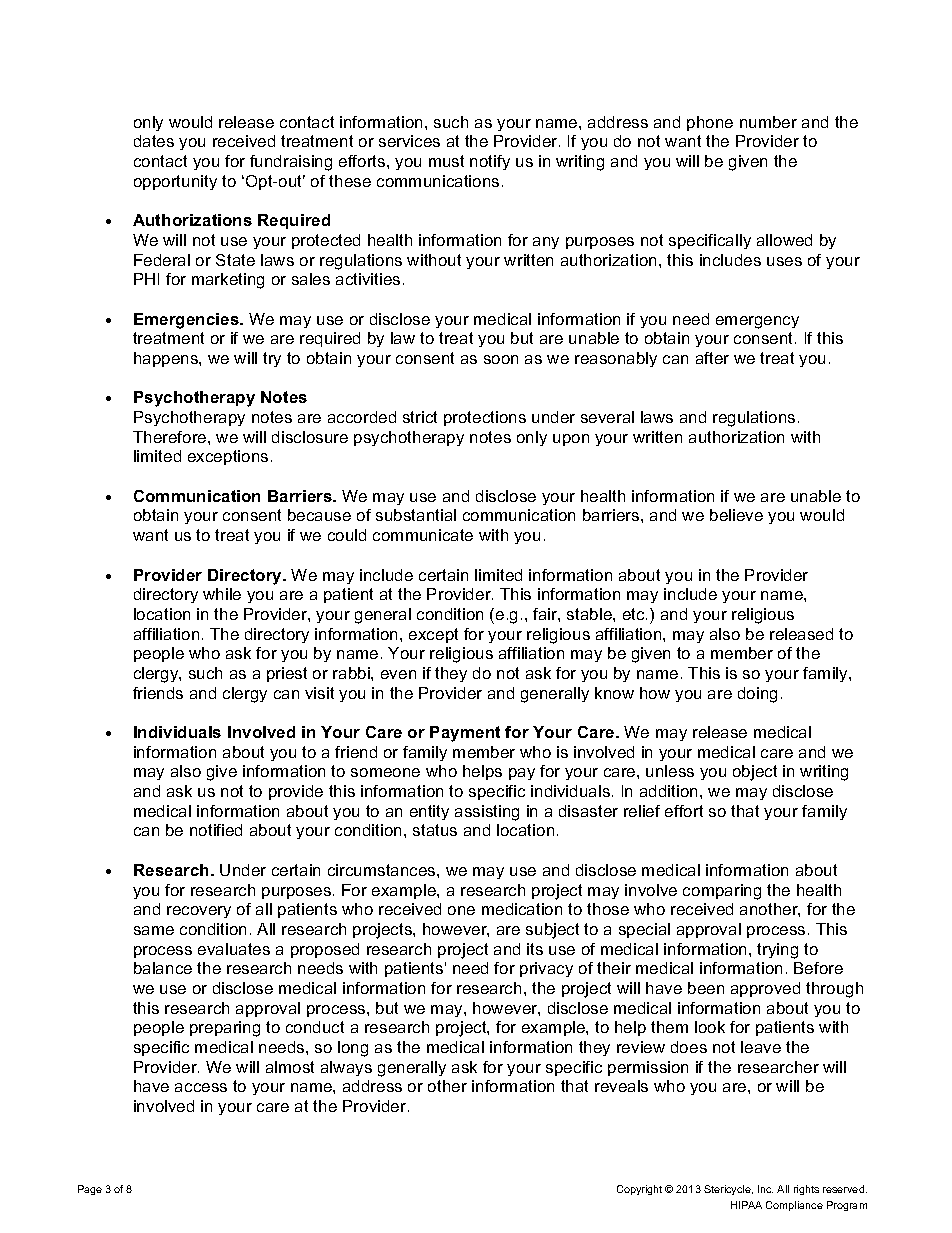  Describe the element at coordinates (435, 830) in the screenshot. I see `status` at that location.
